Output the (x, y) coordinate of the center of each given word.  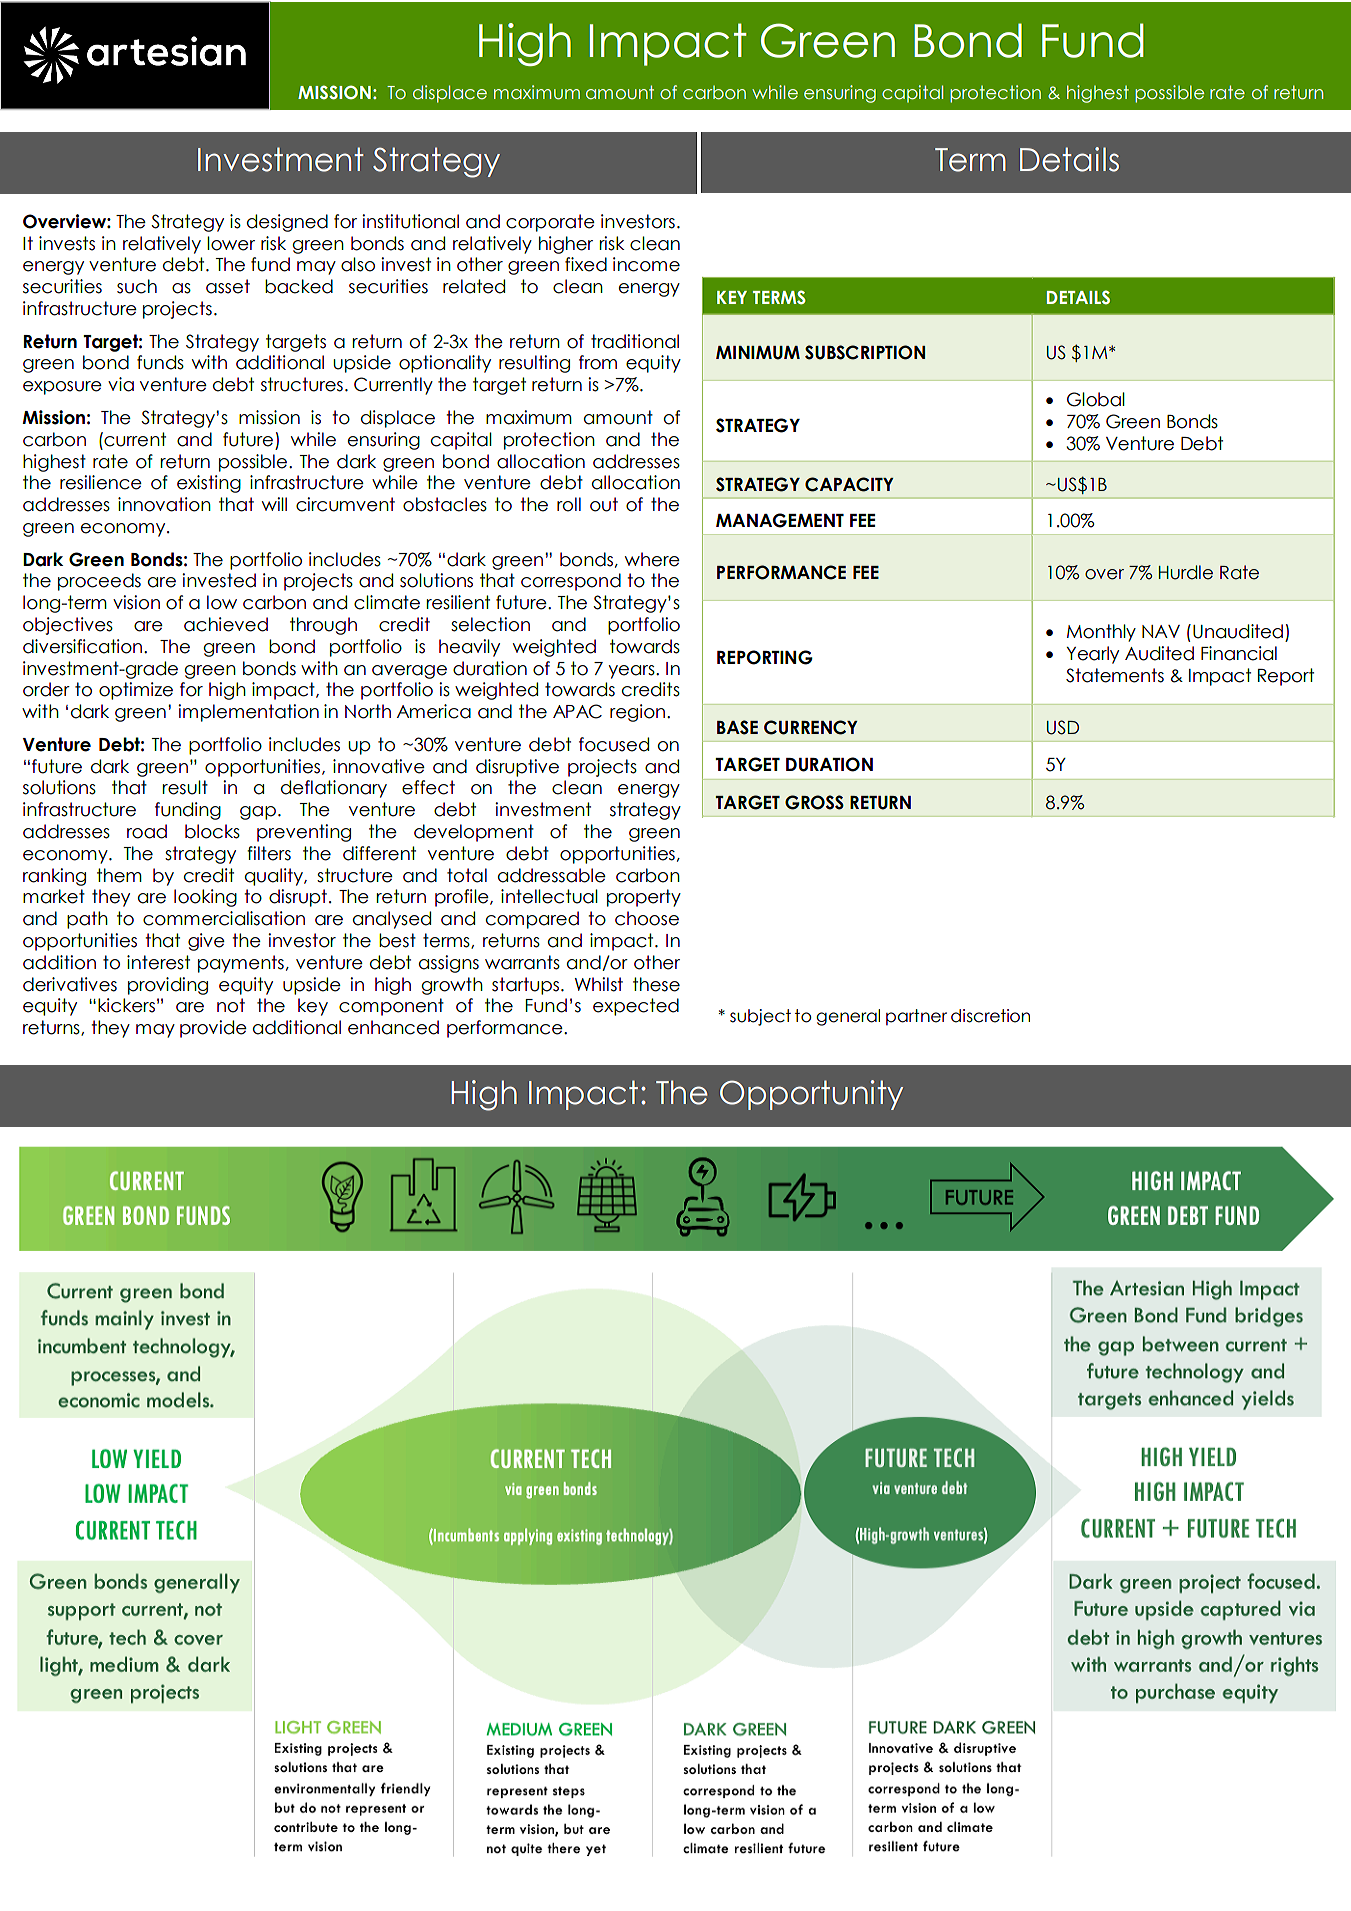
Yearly (1092, 655)
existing (209, 484)
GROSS (814, 802)
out (604, 504)
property (644, 898)
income (646, 264)
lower (231, 243)
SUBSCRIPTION (865, 352)
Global (1096, 399)
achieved (226, 624)
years (633, 672)
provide (213, 1029)
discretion (990, 1016)
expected (636, 1007)
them (119, 875)
